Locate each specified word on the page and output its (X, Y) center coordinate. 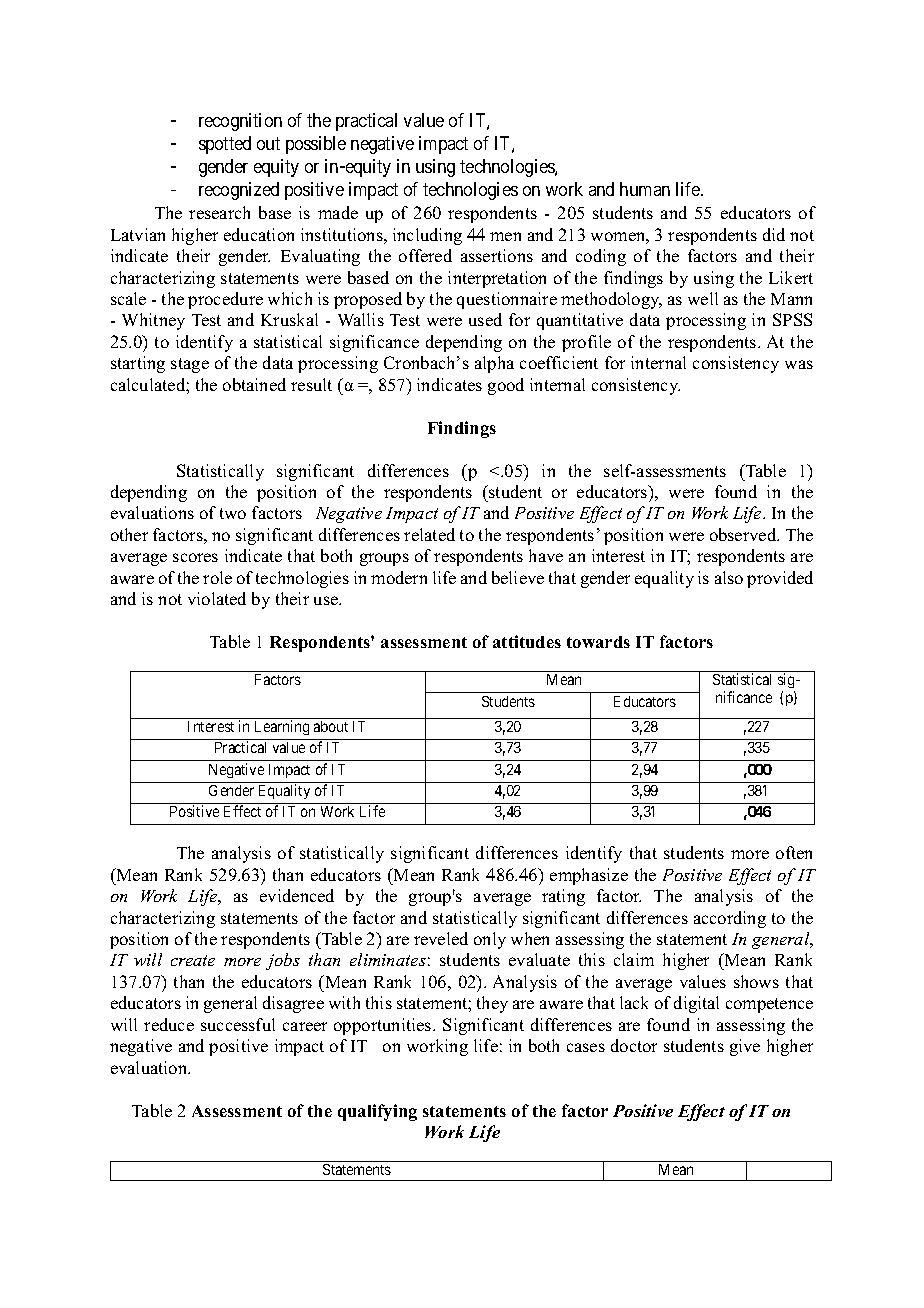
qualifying (377, 1112)
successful (238, 1024)
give (745, 1047)
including (427, 236)
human (645, 189)
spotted (225, 145)
